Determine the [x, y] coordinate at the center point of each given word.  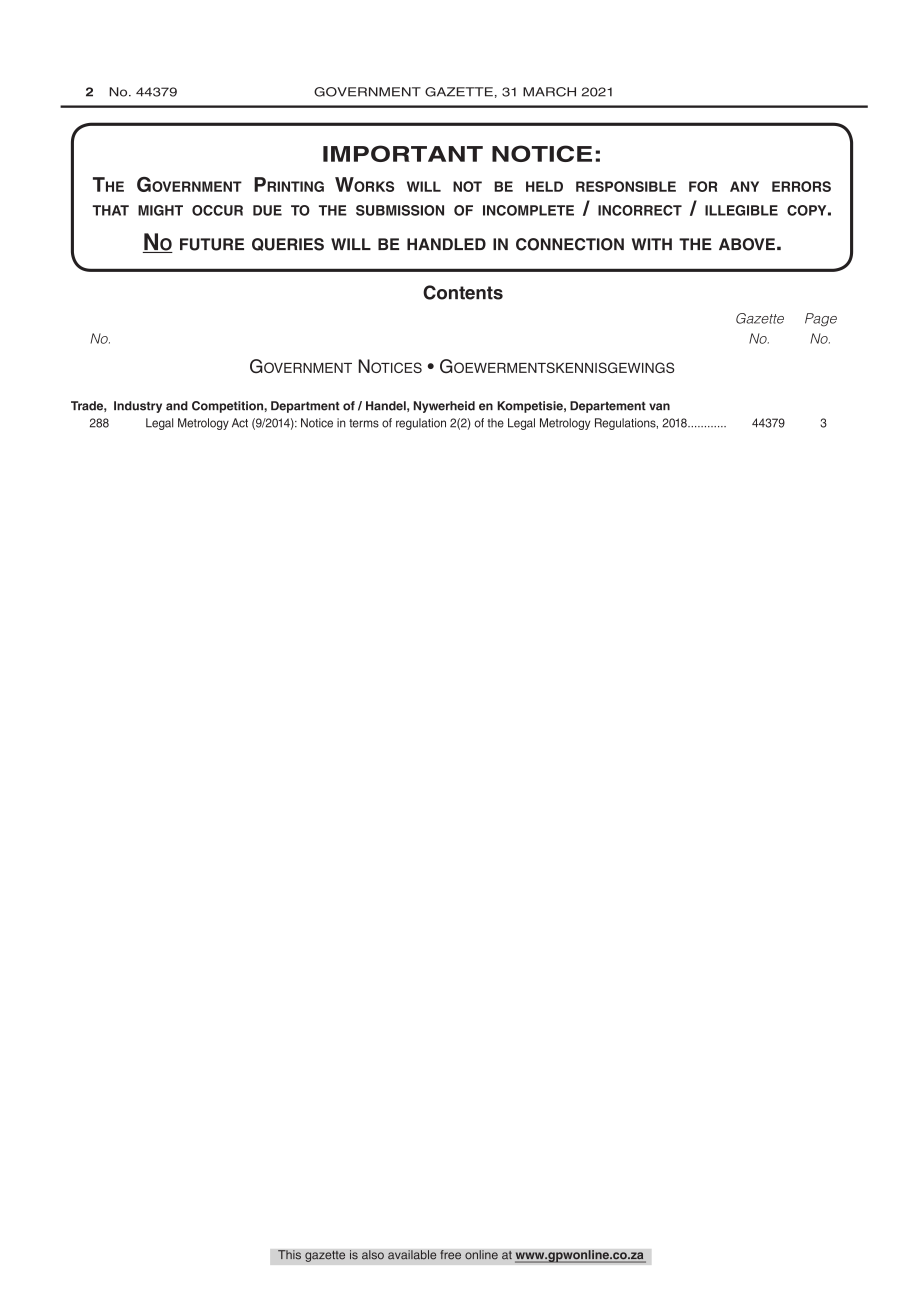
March [549, 92]
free [450, 1255]
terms [364, 423]
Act [240, 423]
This [289, 1255]
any [744, 186]
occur [217, 210]
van [659, 407]
